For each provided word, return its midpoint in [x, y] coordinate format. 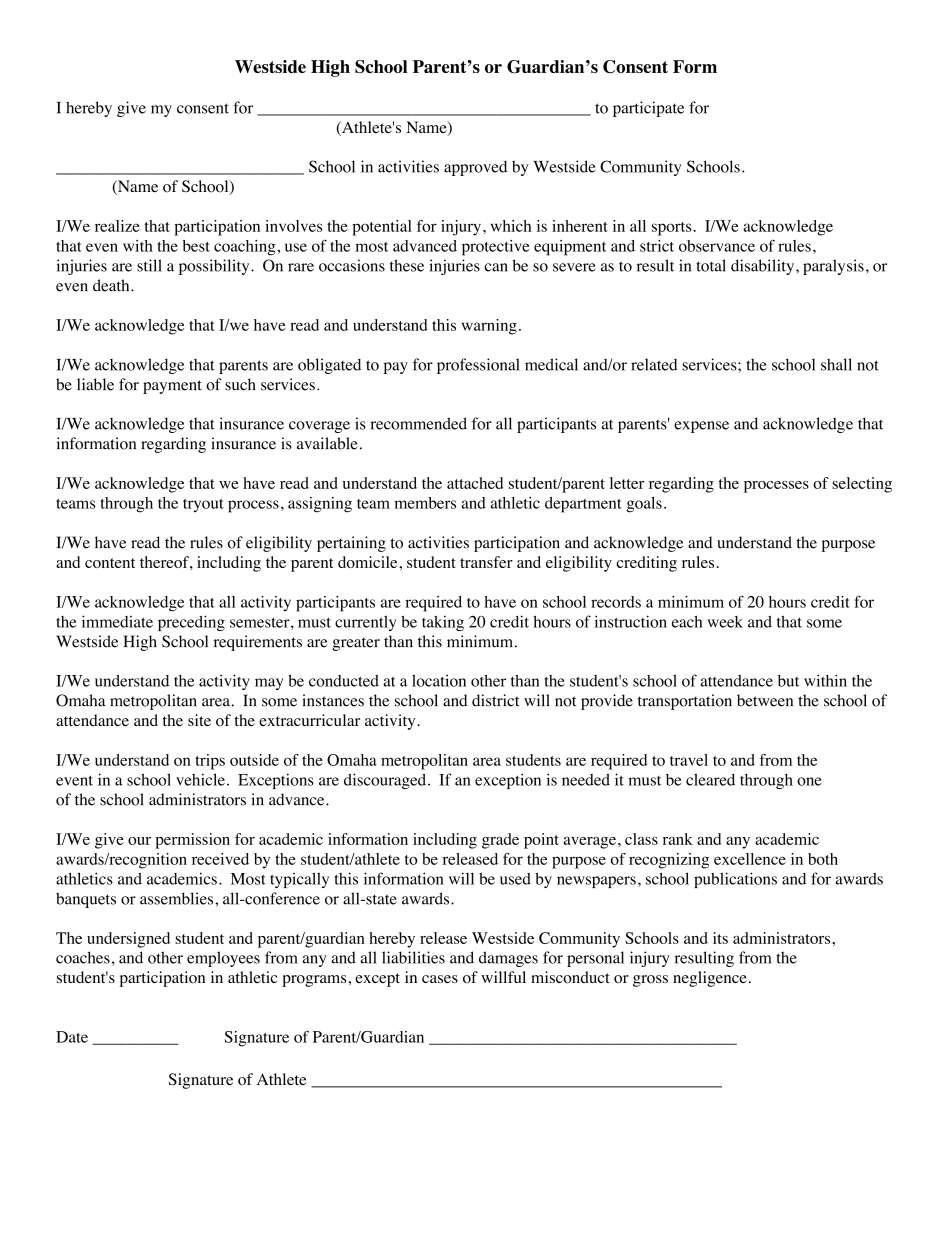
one [809, 781]
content [110, 563]
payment [172, 387]
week [725, 622]
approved [475, 168]
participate [648, 109]
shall [836, 364]
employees [223, 959]
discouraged [386, 781]
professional [478, 366]
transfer [486, 562]
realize [117, 226]
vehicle [200, 779]
